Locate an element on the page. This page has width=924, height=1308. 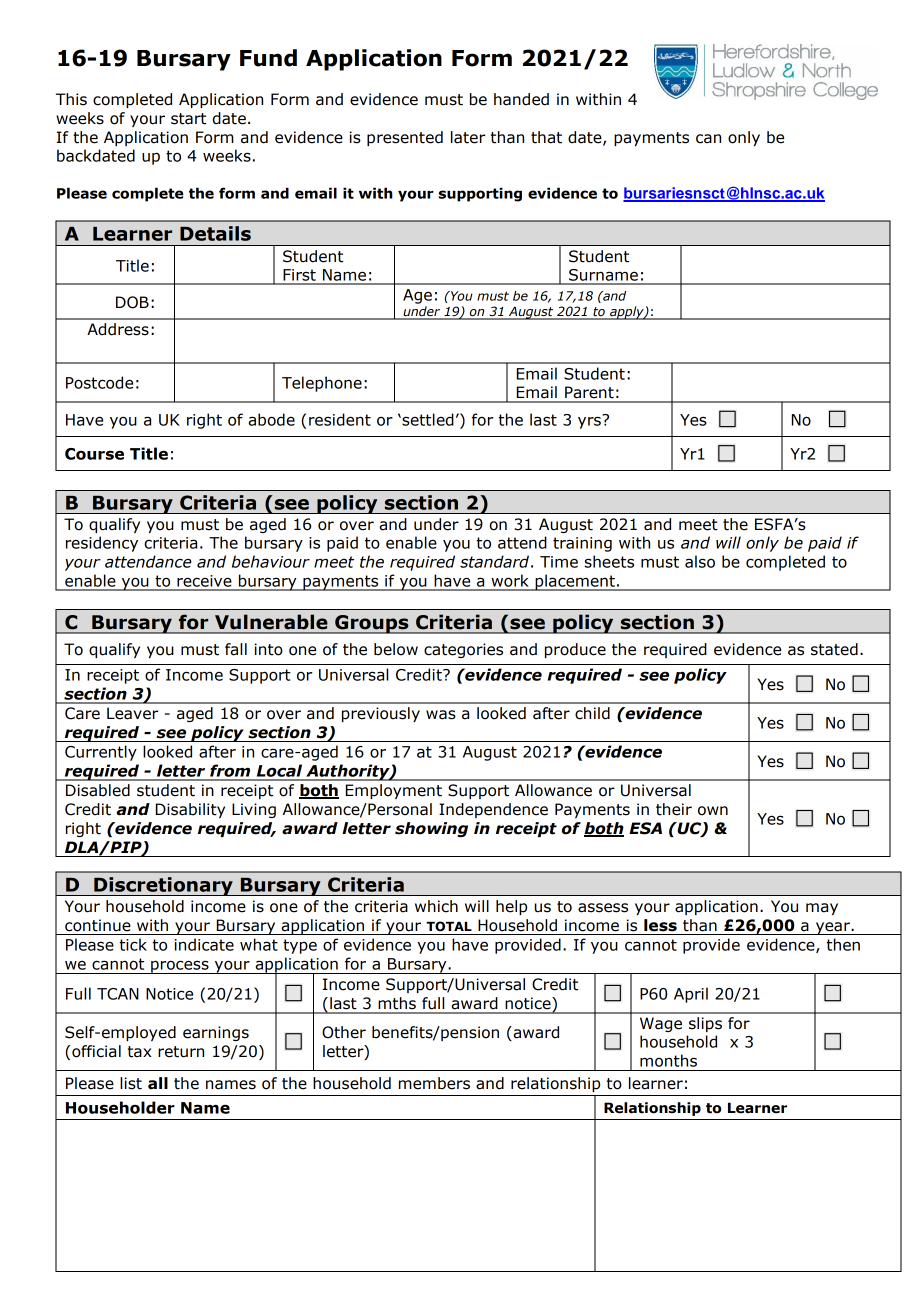
showing is located at coordinates (431, 829).
